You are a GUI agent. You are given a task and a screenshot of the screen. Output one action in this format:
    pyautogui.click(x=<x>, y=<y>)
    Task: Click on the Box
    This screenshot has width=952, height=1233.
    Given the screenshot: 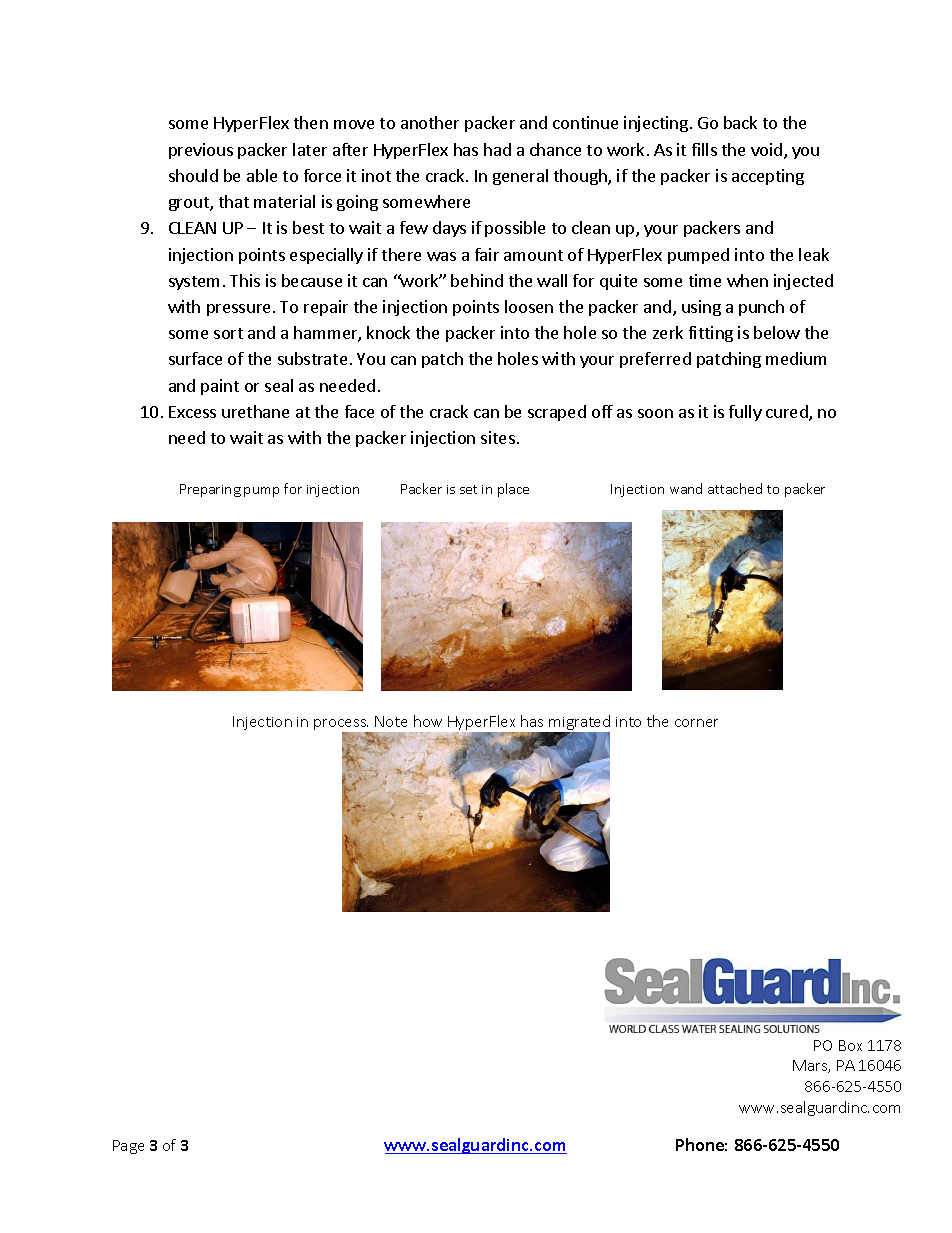 What is the action you would take?
    pyautogui.click(x=850, y=1045)
